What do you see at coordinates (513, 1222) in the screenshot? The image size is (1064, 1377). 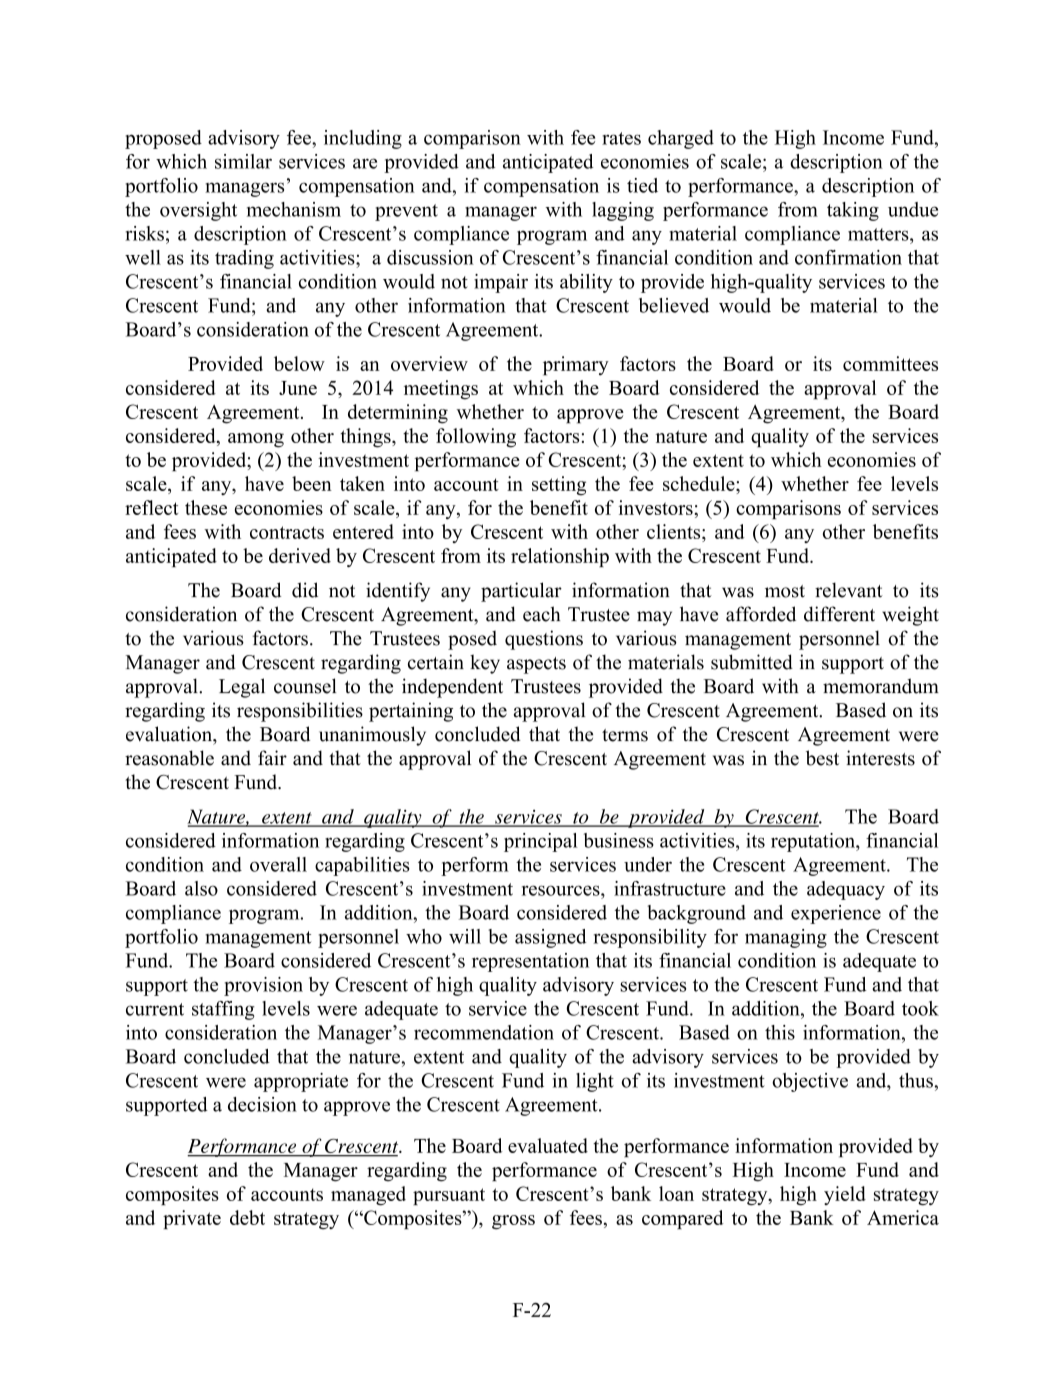 I see `gross` at bounding box center [513, 1222].
